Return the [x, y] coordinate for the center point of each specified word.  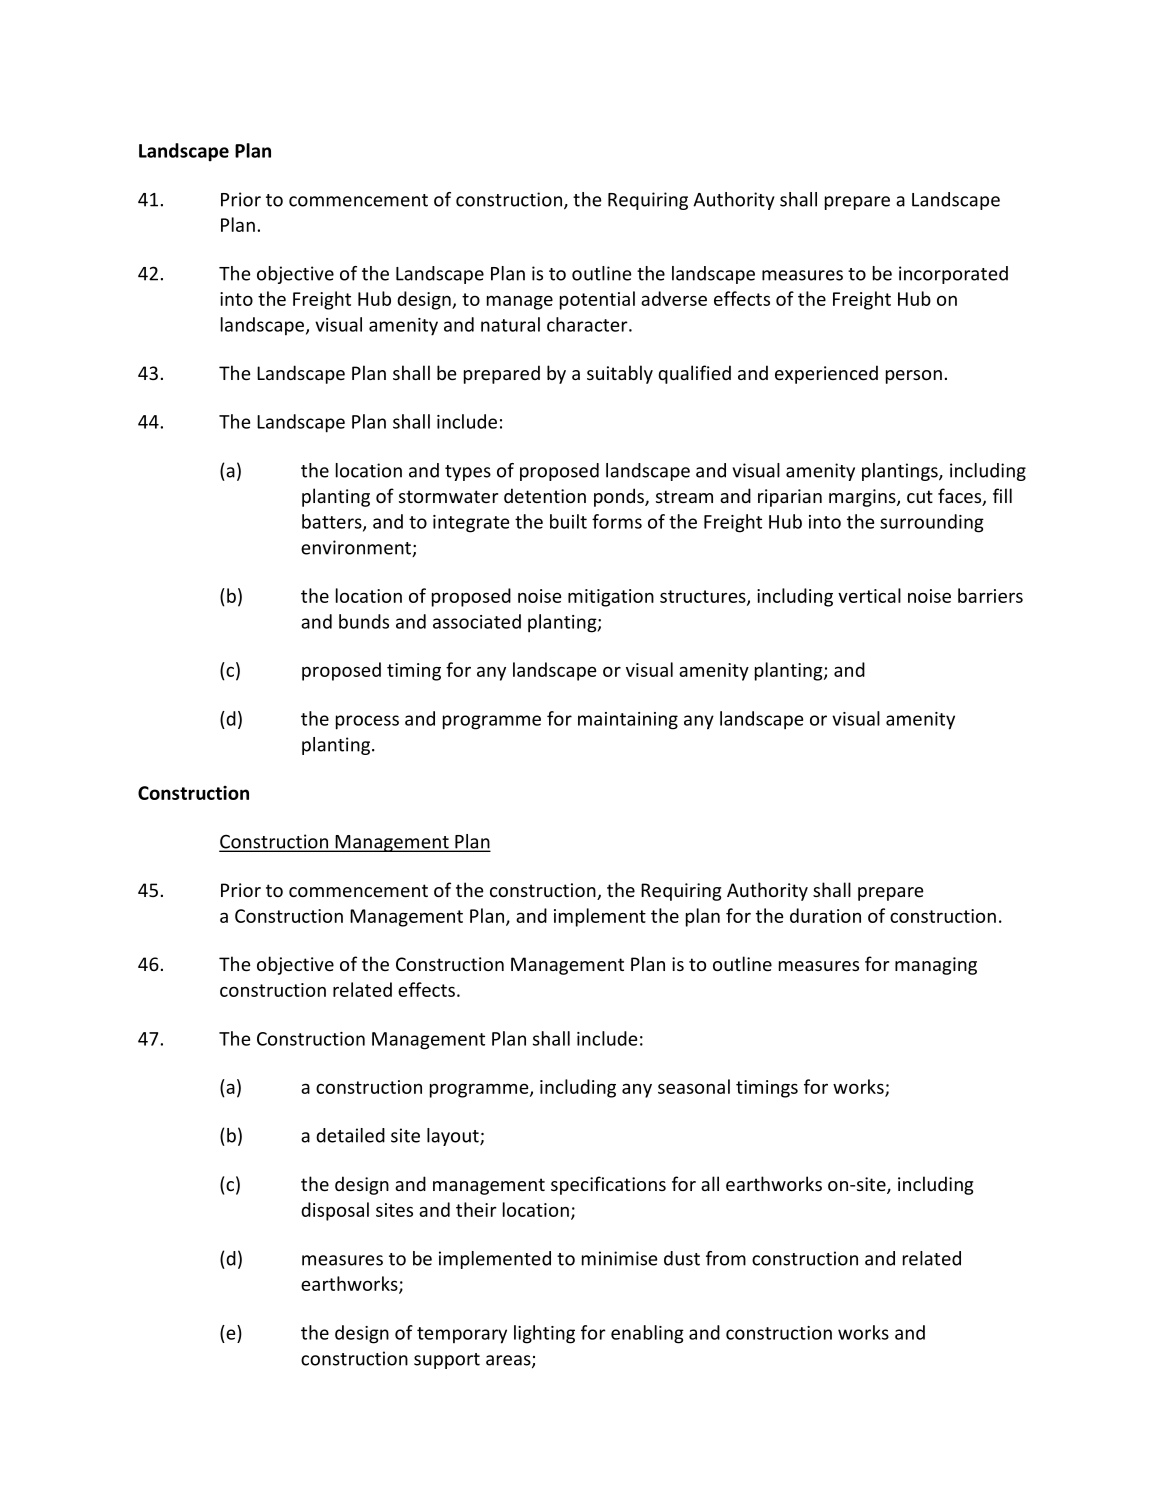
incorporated [953, 275]
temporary [462, 1335]
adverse [674, 298]
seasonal [694, 1086]
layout [454, 1137]
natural [510, 324]
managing [936, 966]
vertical [869, 595]
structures [704, 597]
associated [477, 621]
